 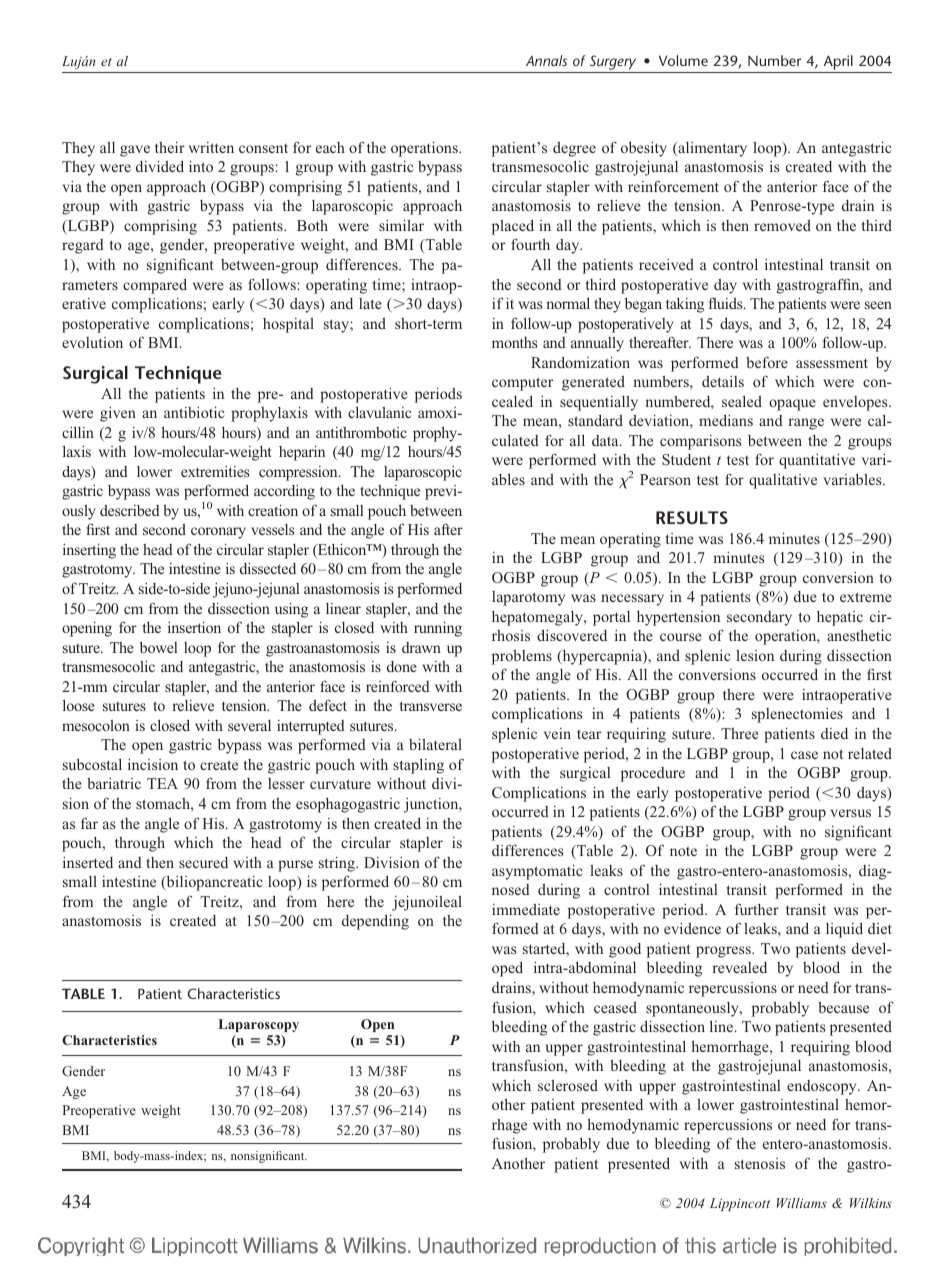 What do you see at coordinates (546, 60) in the screenshot?
I see `Annals` at bounding box center [546, 60].
